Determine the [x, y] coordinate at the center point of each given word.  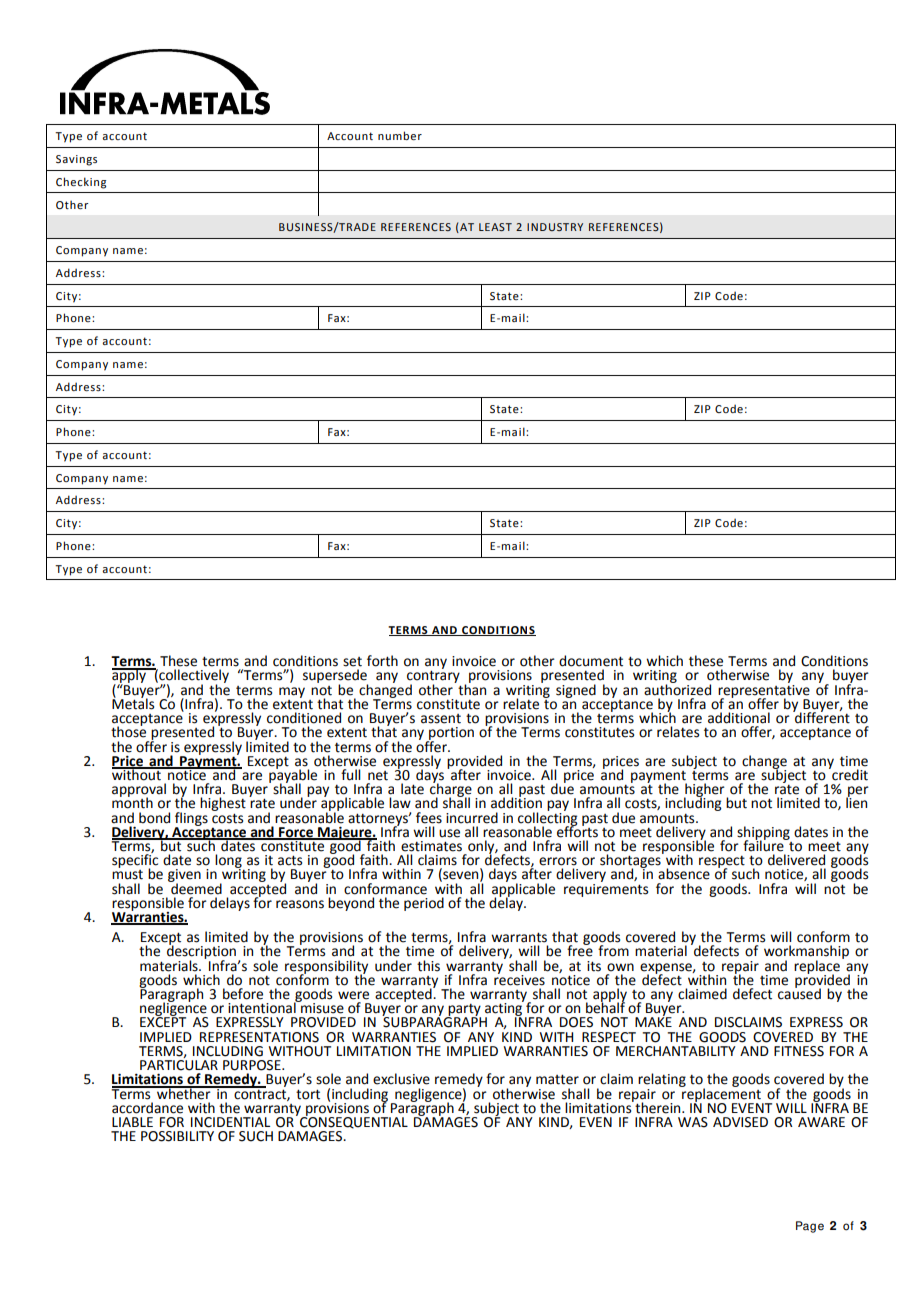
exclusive [401, 1079]
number [400, 135]
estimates [431, 846]
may [292, 692]
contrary [434, 678]
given [184, 877]
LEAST [495, 227]
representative [764, 691]
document [591, 661]
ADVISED [740, 1122]
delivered [796, 860]
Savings [76, 160]
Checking [81, 183]
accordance [147, 1108]
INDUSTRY [555, 227]
